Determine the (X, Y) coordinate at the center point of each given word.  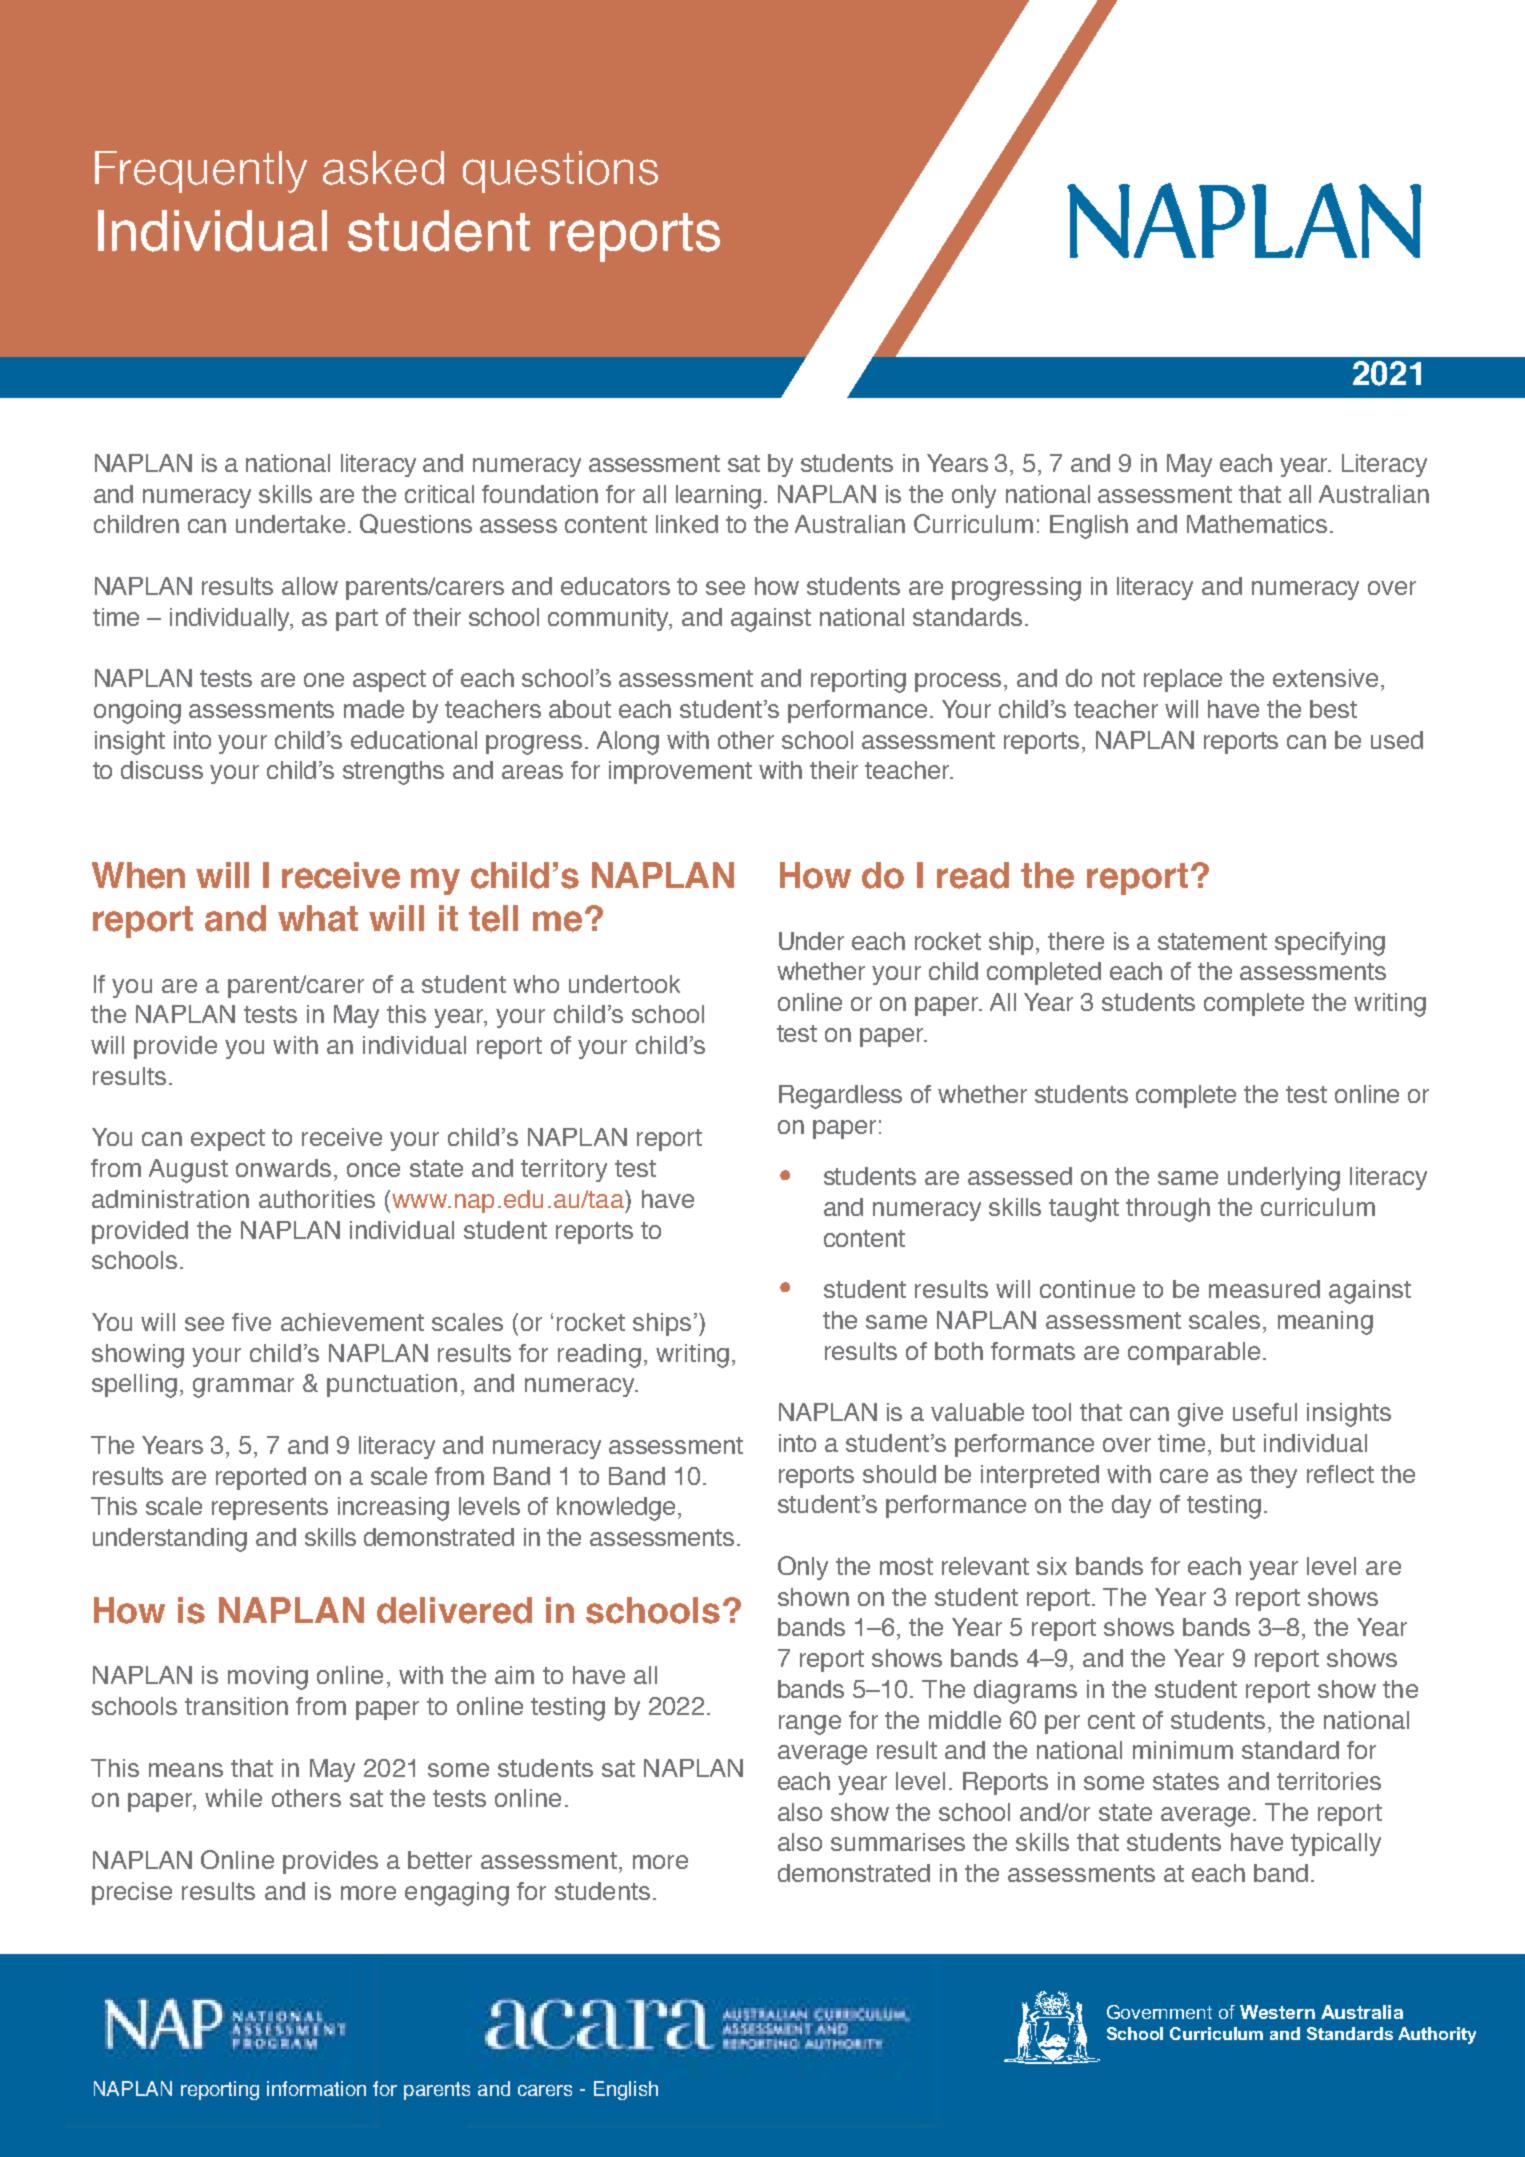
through (1168, 1210)
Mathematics (1257, 524)
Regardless (840, 1097)
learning (718, 497)
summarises (898, 1842)
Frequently (201, 172)
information (316, 2088)
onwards (283, 1168)
